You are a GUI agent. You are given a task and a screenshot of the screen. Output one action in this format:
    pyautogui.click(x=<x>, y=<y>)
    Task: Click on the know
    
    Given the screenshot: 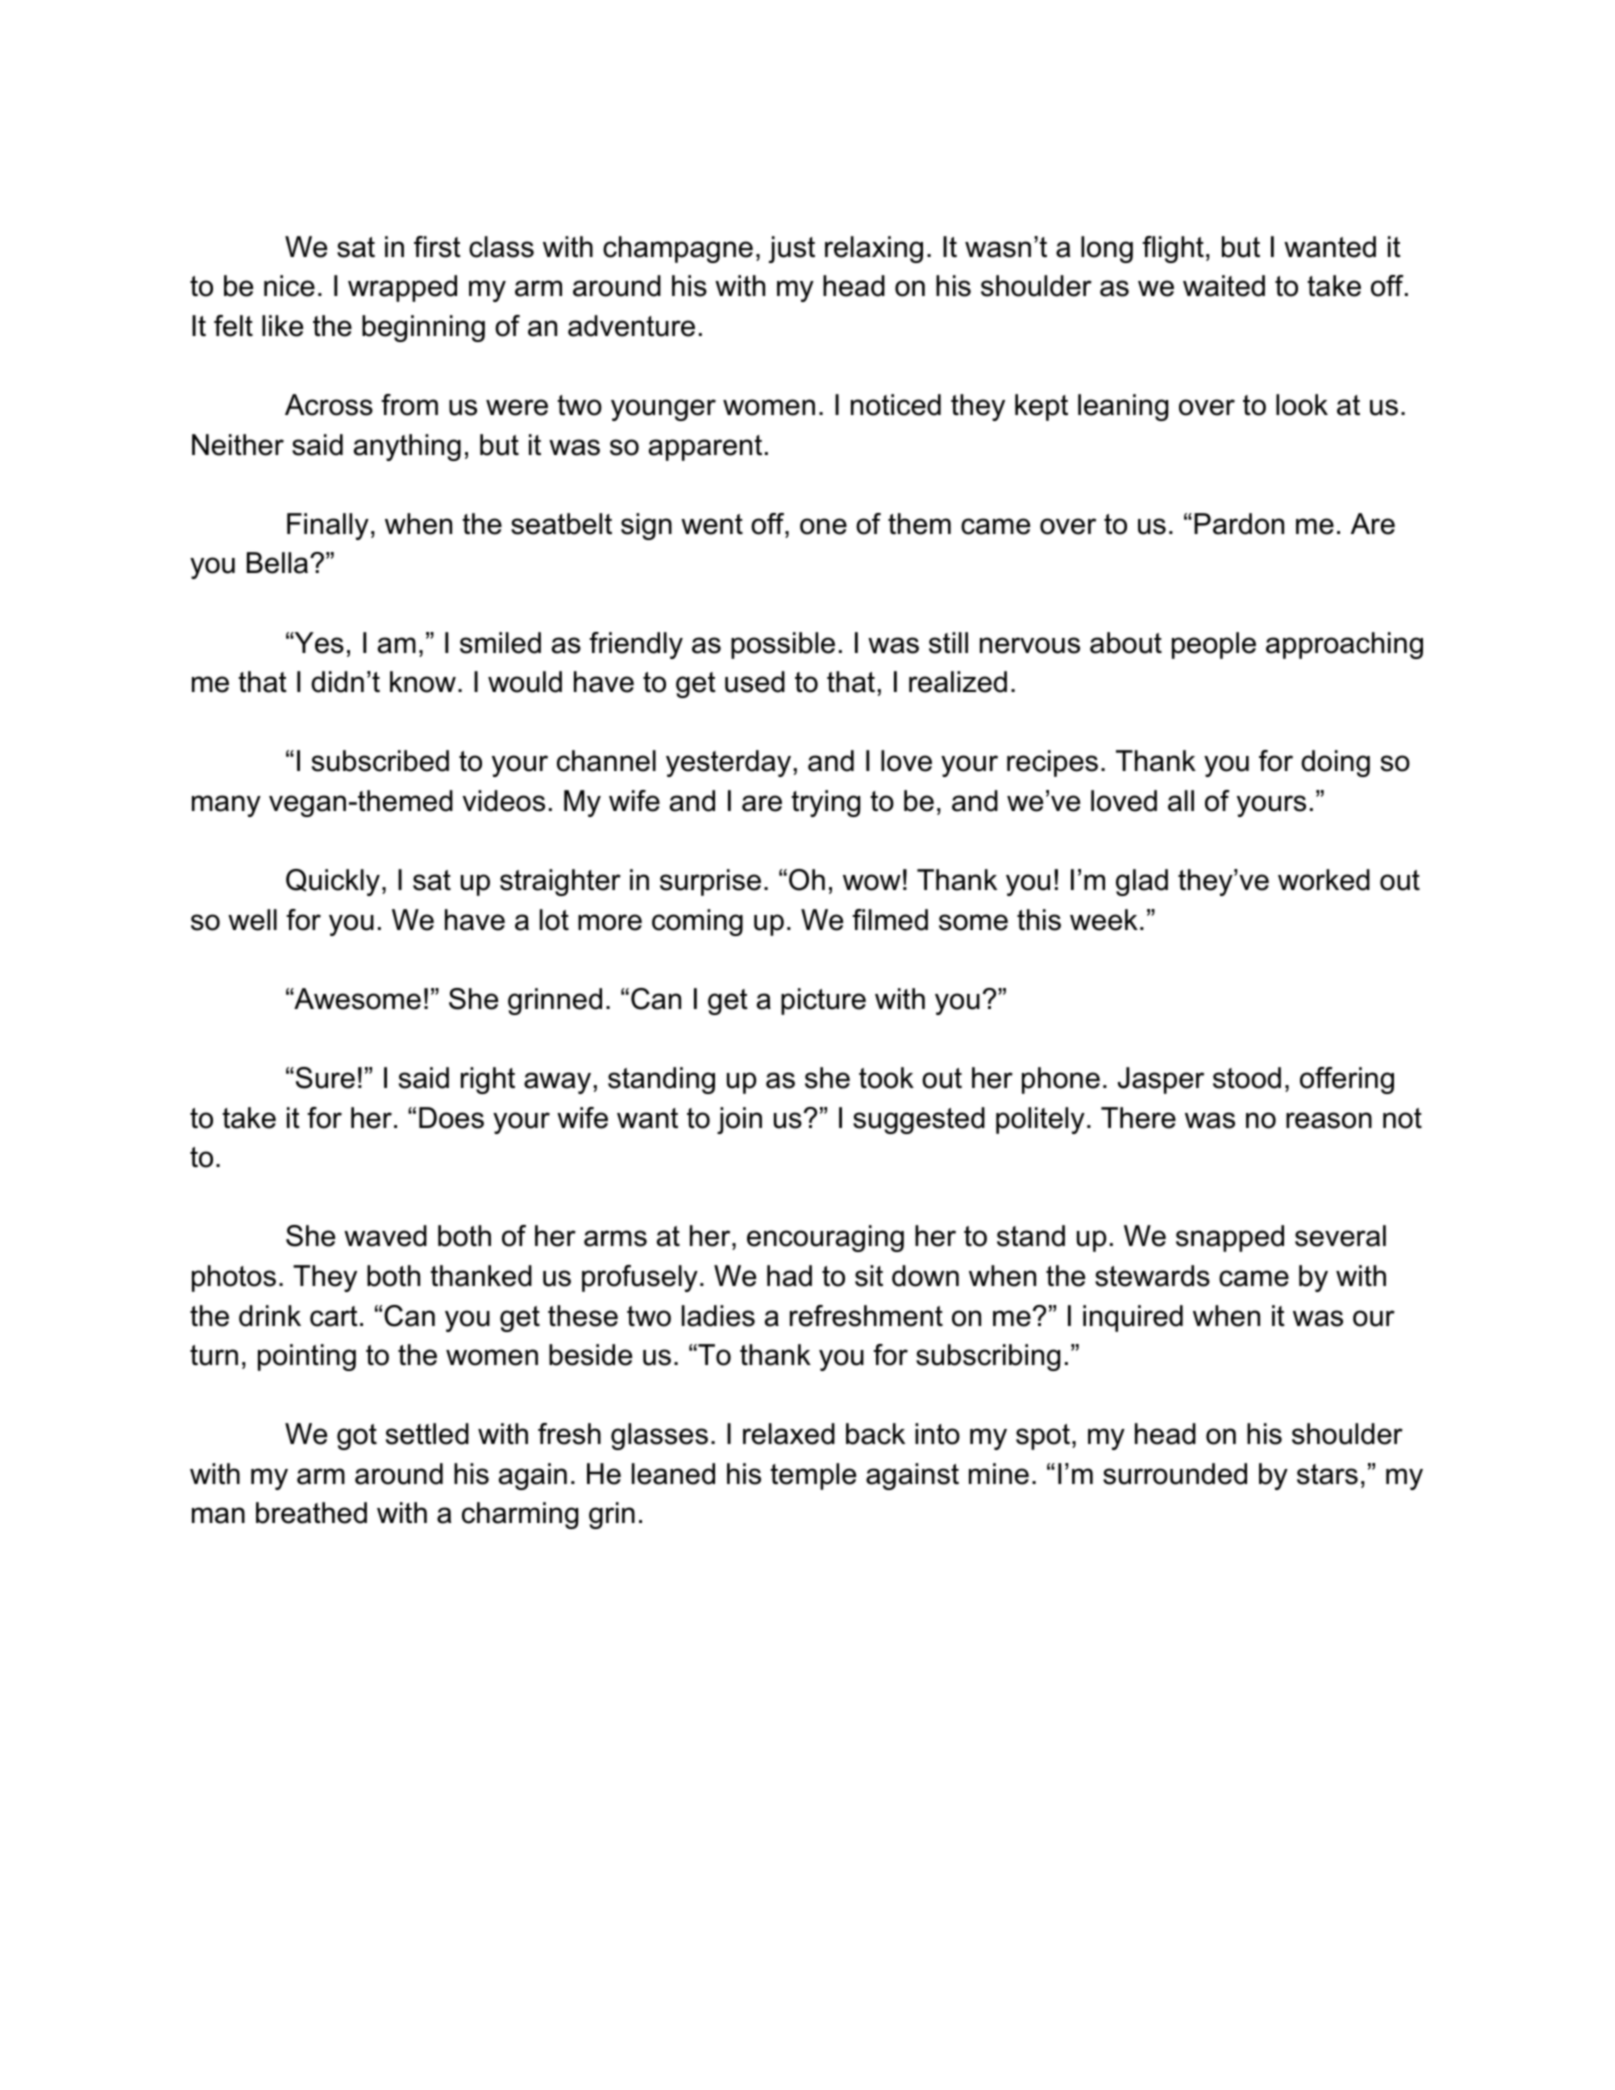 What is the action you would take?
    pyautogui.click(x=423, y=682)
